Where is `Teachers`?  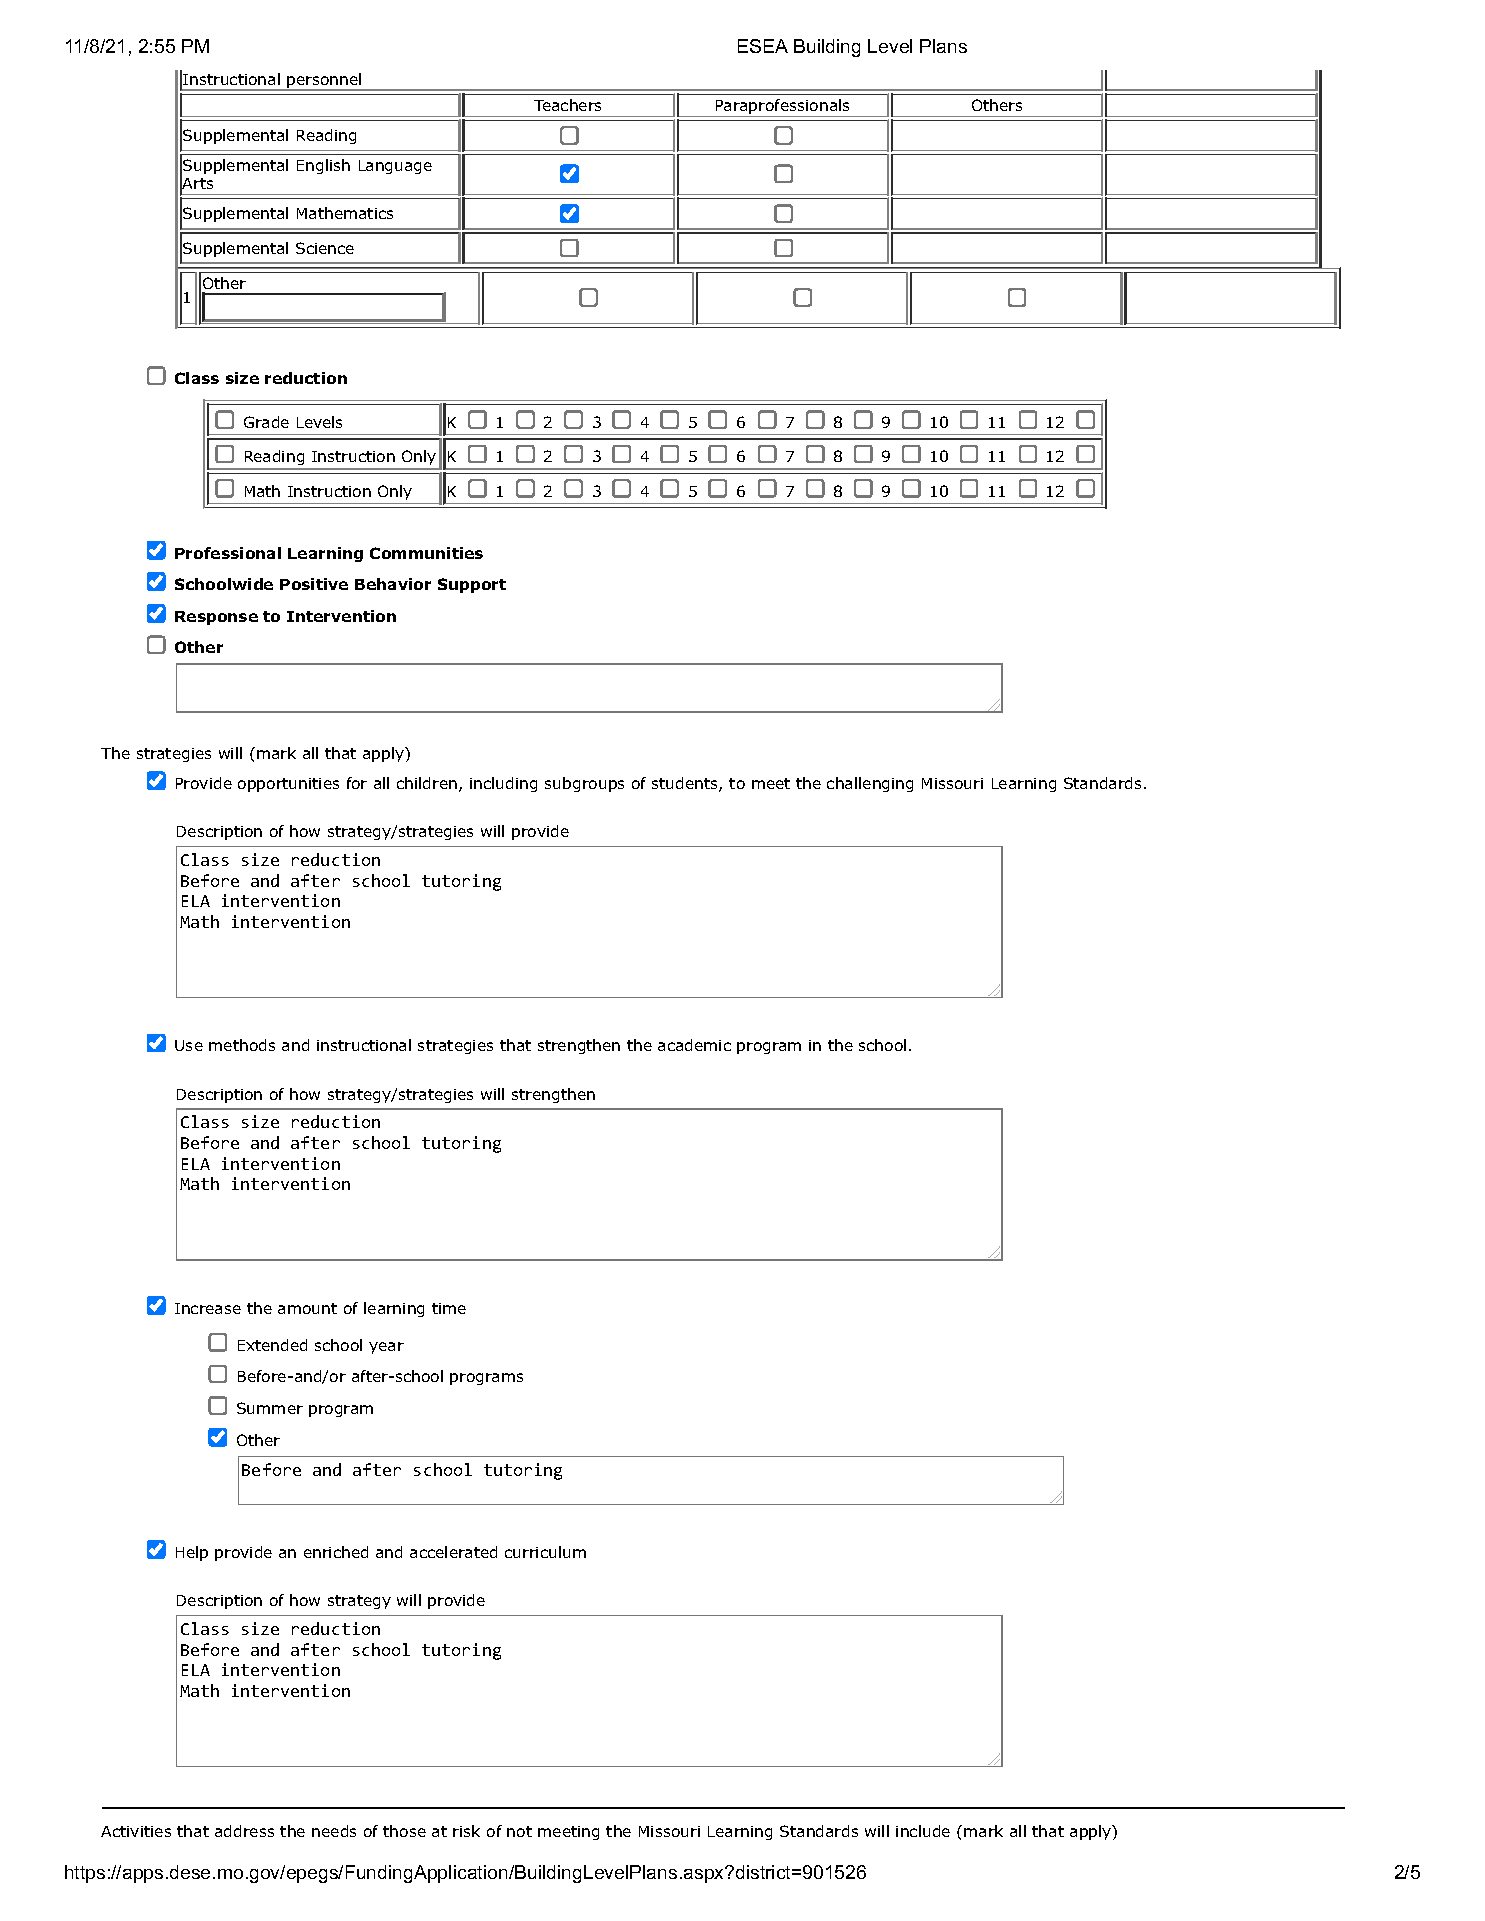
Teachers is located at coordinates (567, 105).
